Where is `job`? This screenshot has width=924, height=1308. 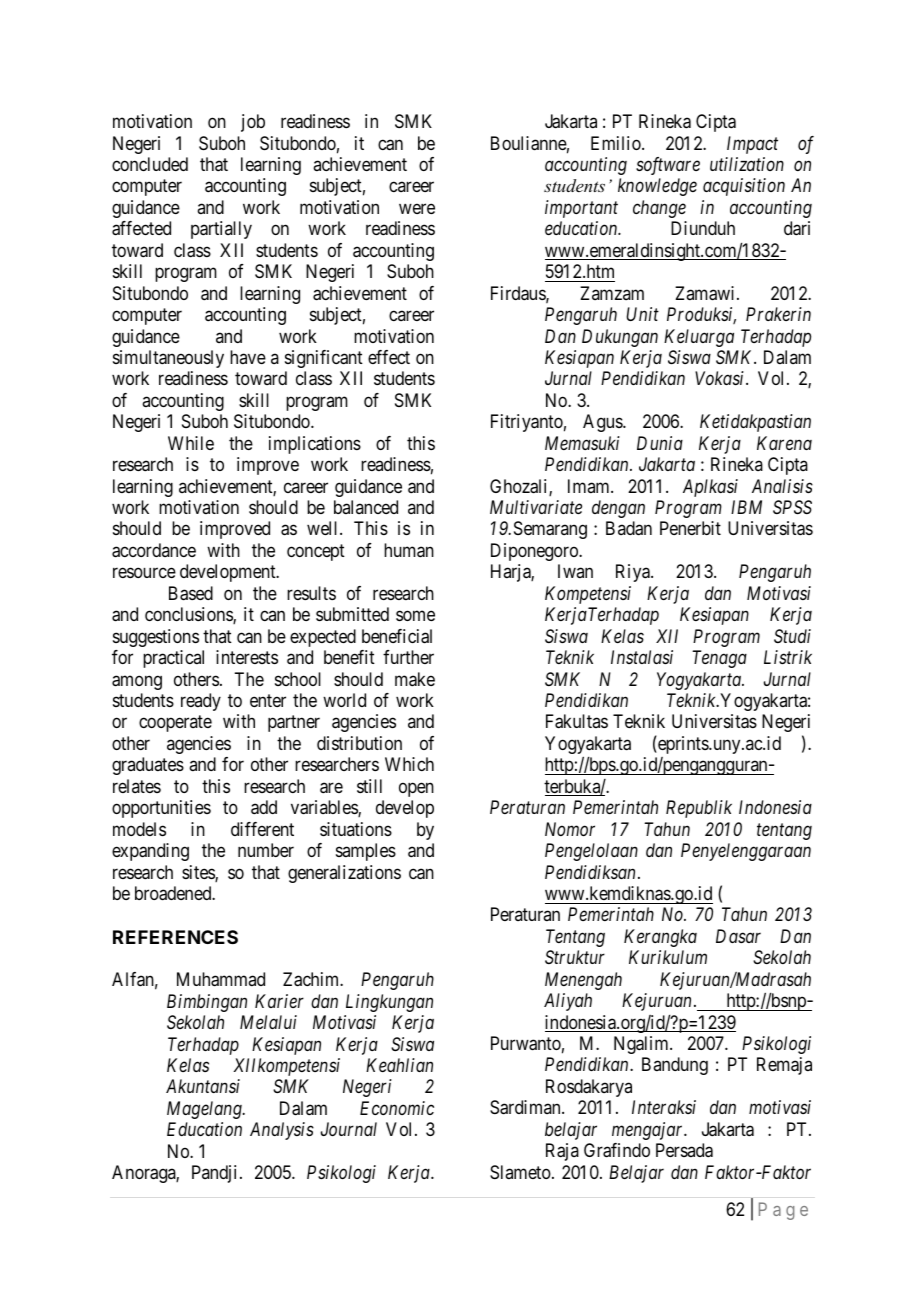
job is located at coordinates (253, 123).
